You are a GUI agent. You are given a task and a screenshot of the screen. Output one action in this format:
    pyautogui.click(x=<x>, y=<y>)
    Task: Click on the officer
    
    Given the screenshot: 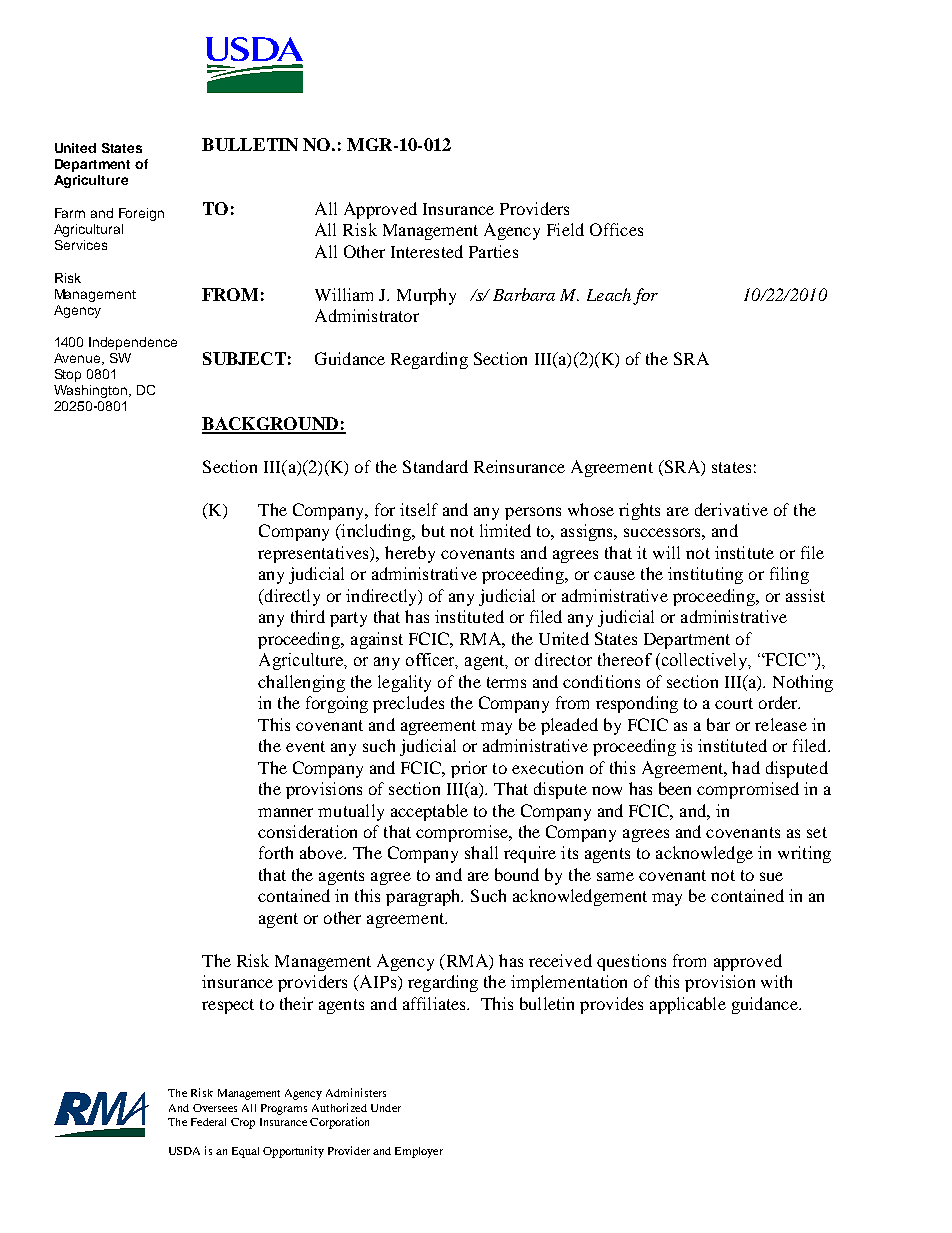 What is the action you would take?
    pyautogui.click(x=432, y=661)
